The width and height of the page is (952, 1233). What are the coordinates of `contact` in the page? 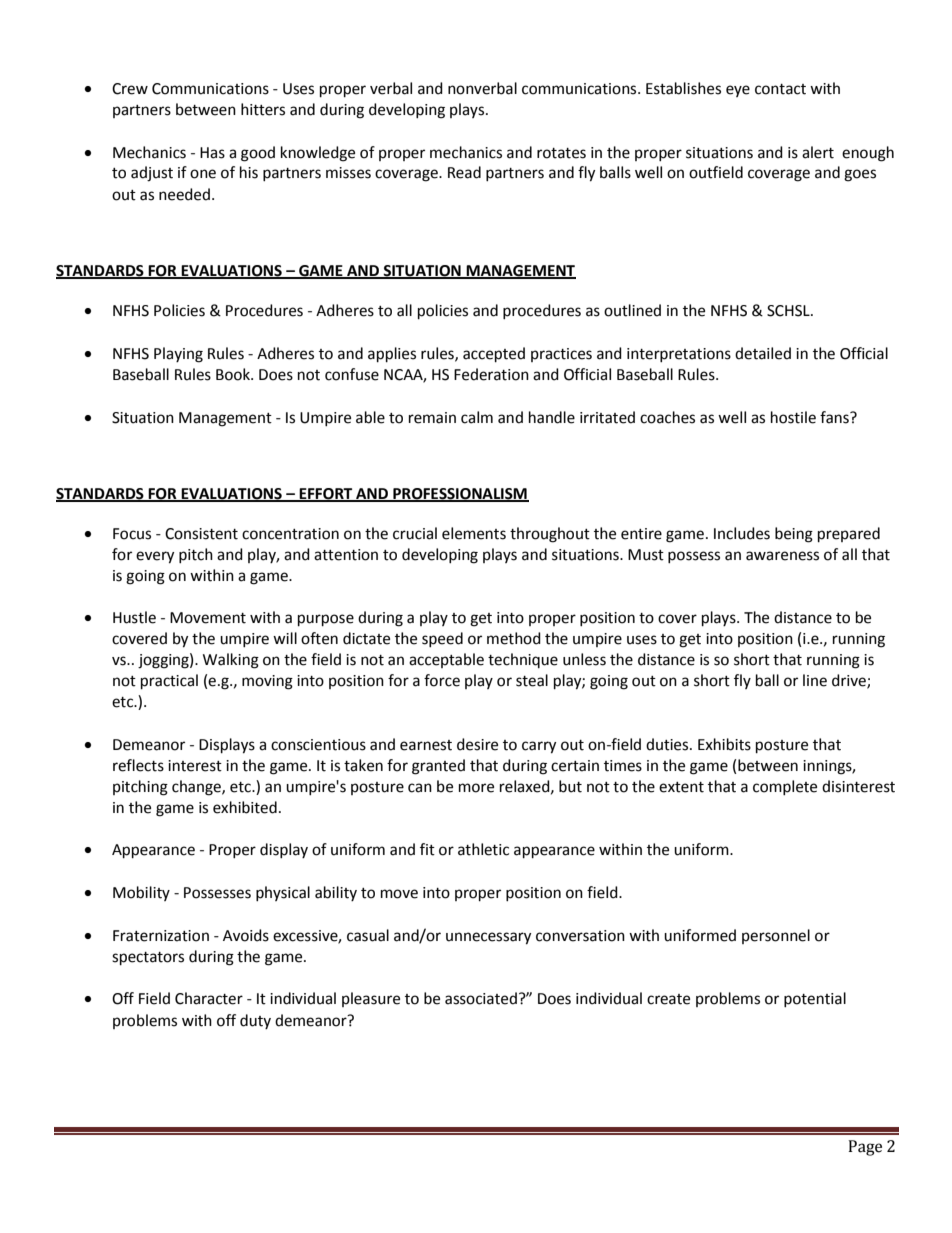 It's located at (780, 89).
